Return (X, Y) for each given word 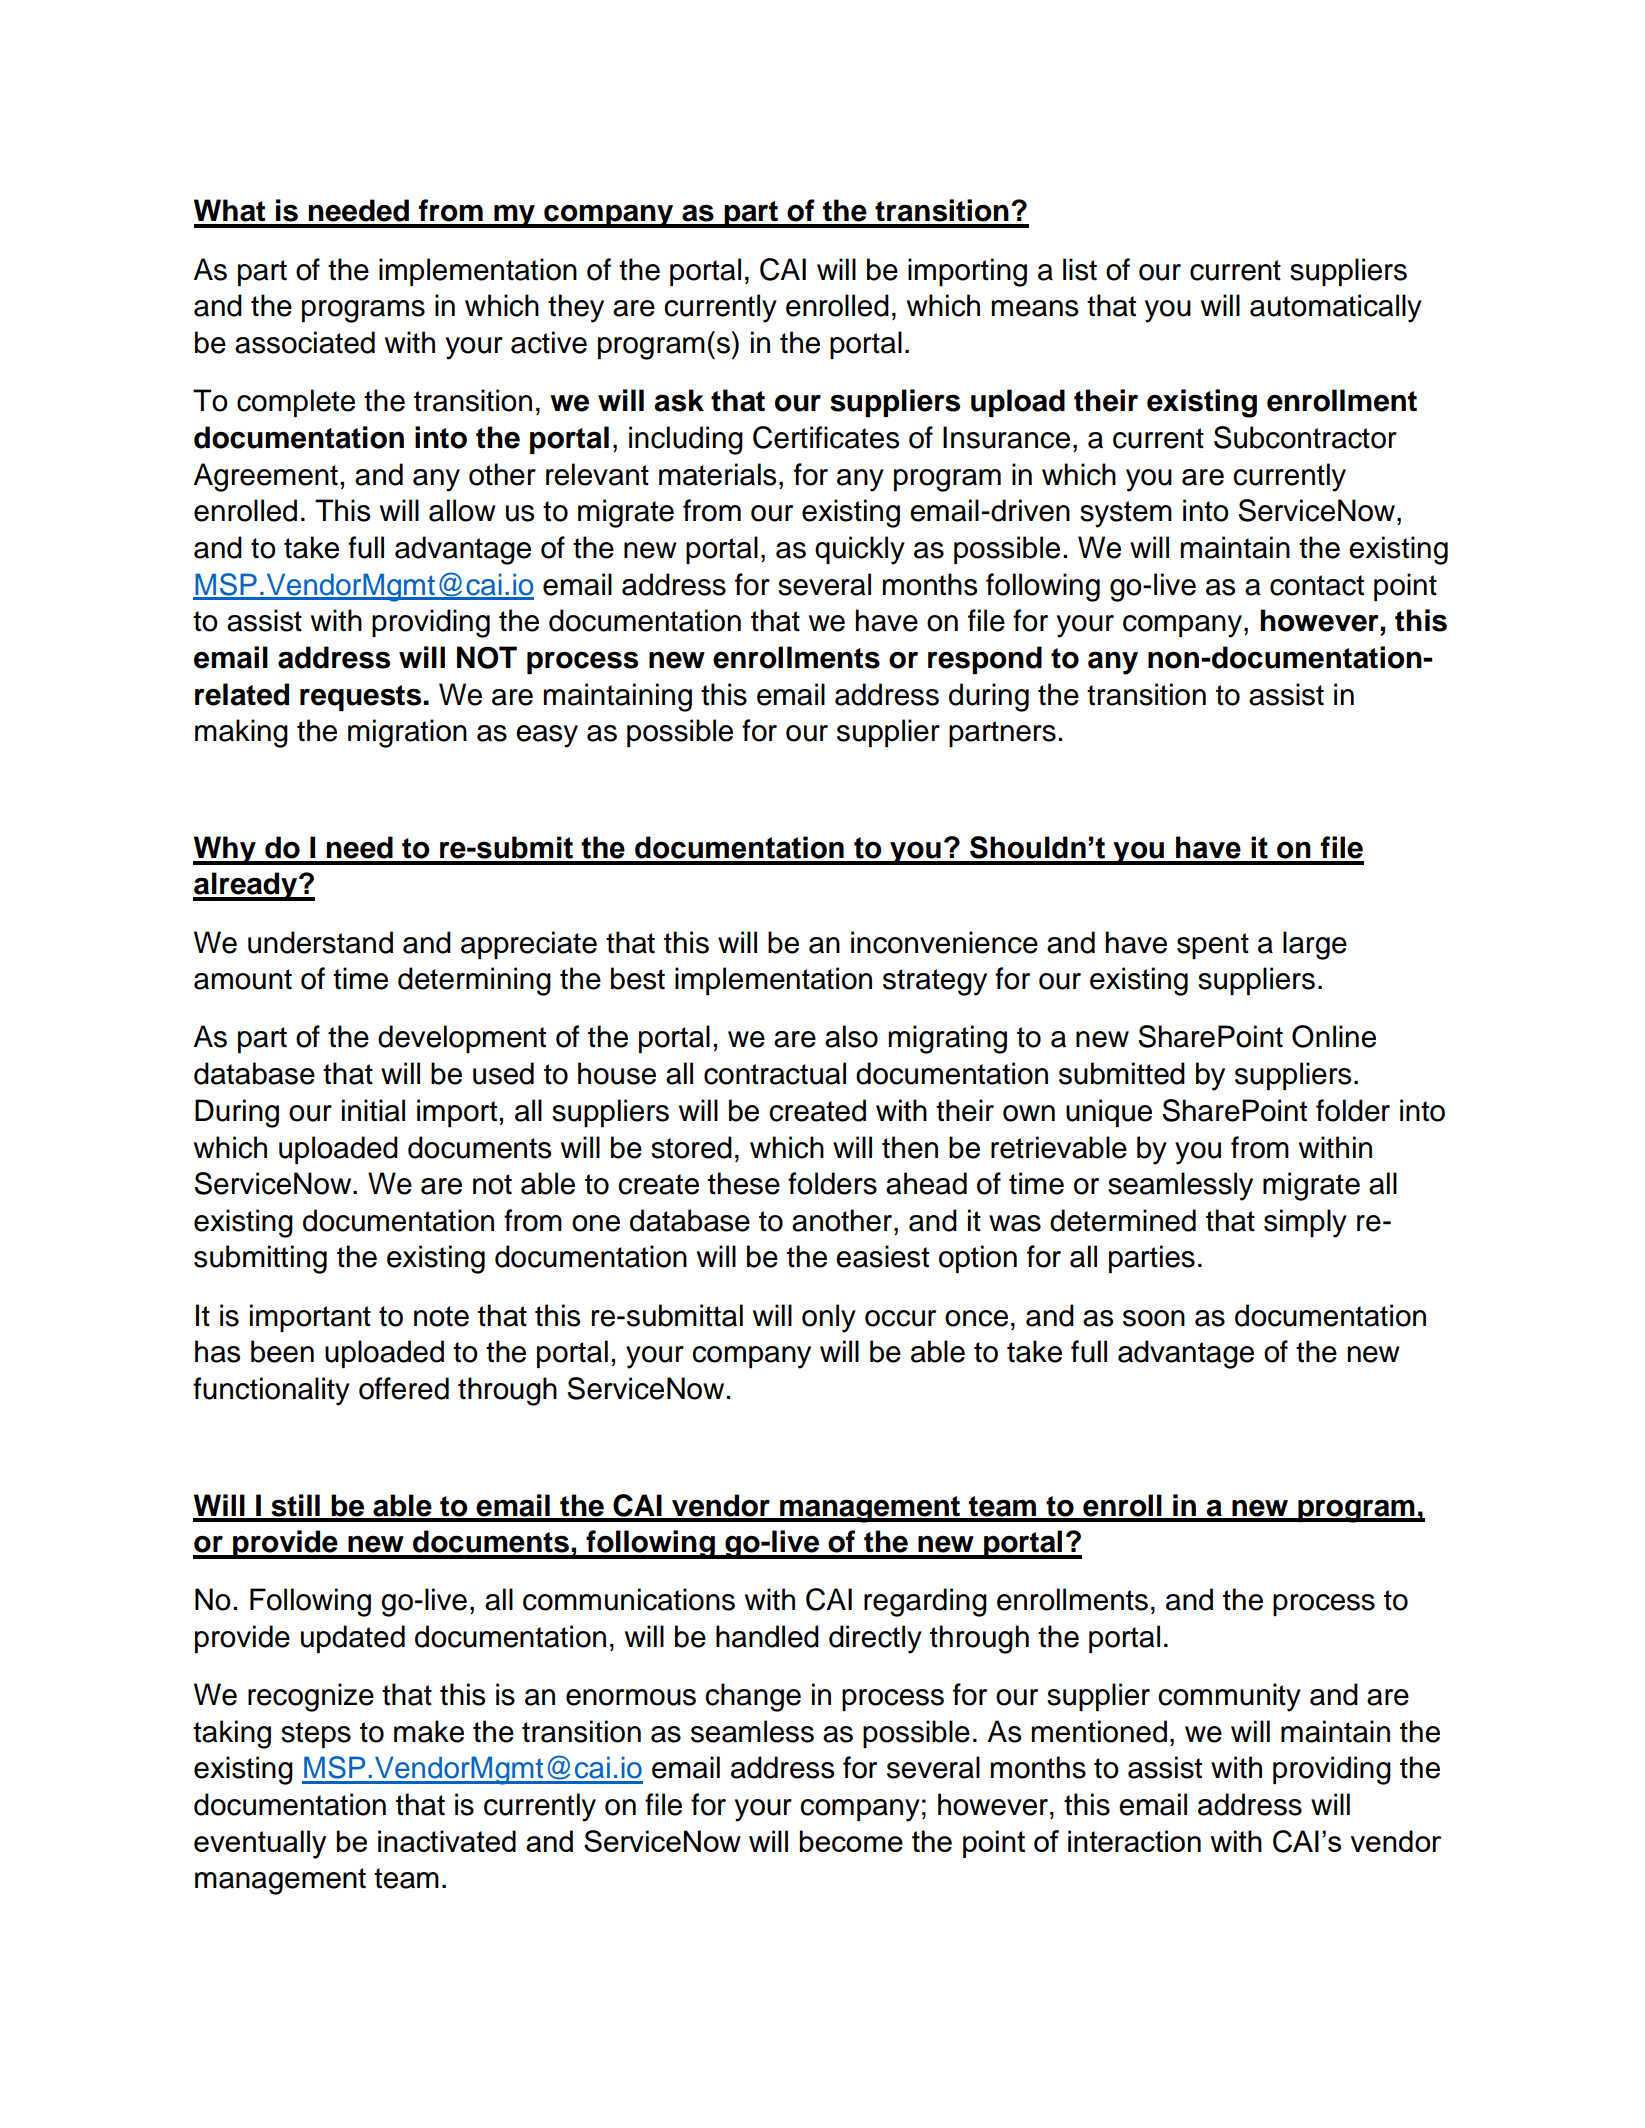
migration (407, 733)
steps (316, 1735)
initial (373, 1110)
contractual (775, 1073)
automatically (1336, 308)
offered (404, 1388)
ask (679, 400)
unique (1109, 1113)
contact (1317, 585)
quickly (860, 550)
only (829, 1318)
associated (305, 342)
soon (1154, 1318)
